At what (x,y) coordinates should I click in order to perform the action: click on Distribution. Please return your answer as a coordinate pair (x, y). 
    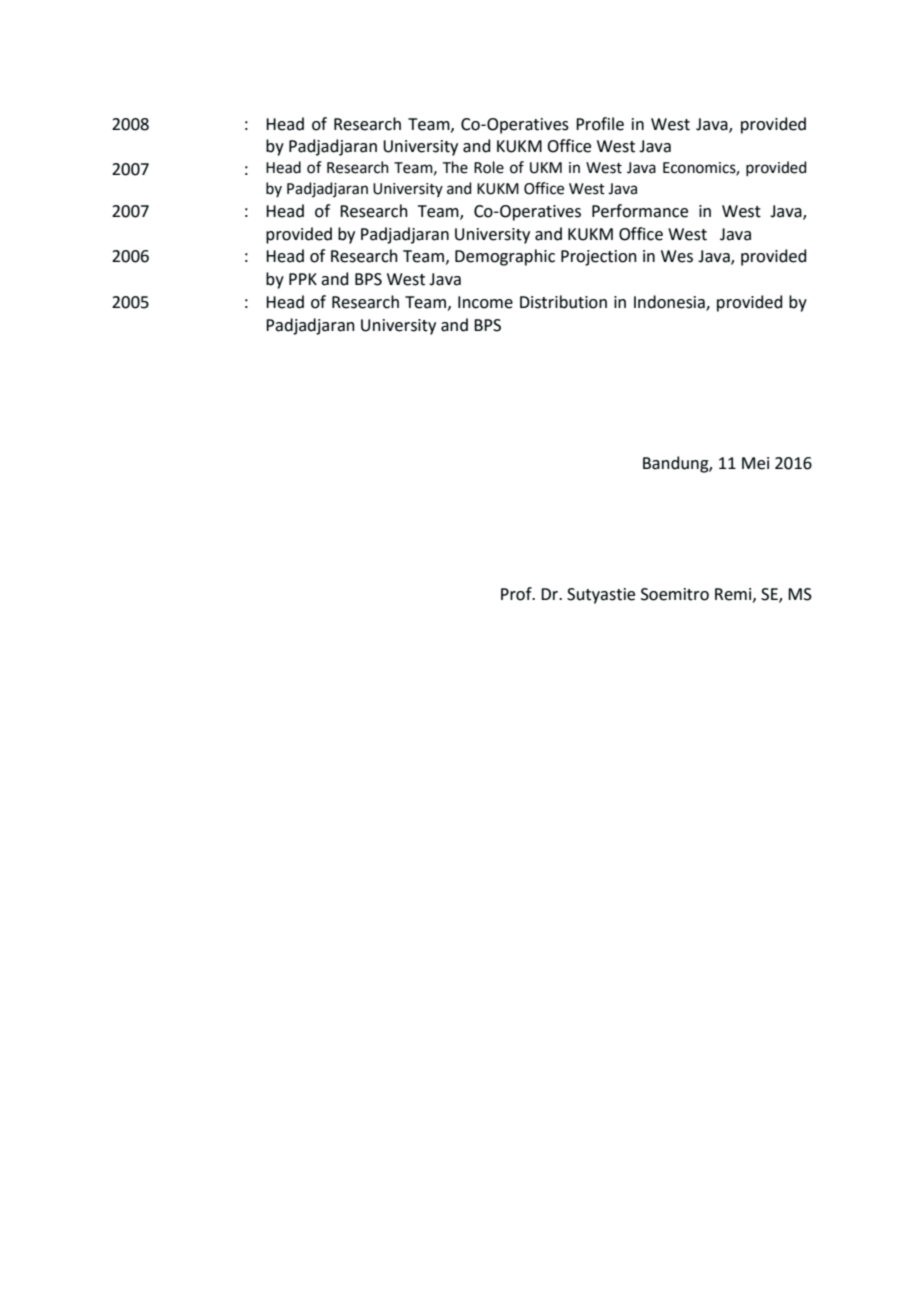
    Looking at the image, I should click on (563, 302).
